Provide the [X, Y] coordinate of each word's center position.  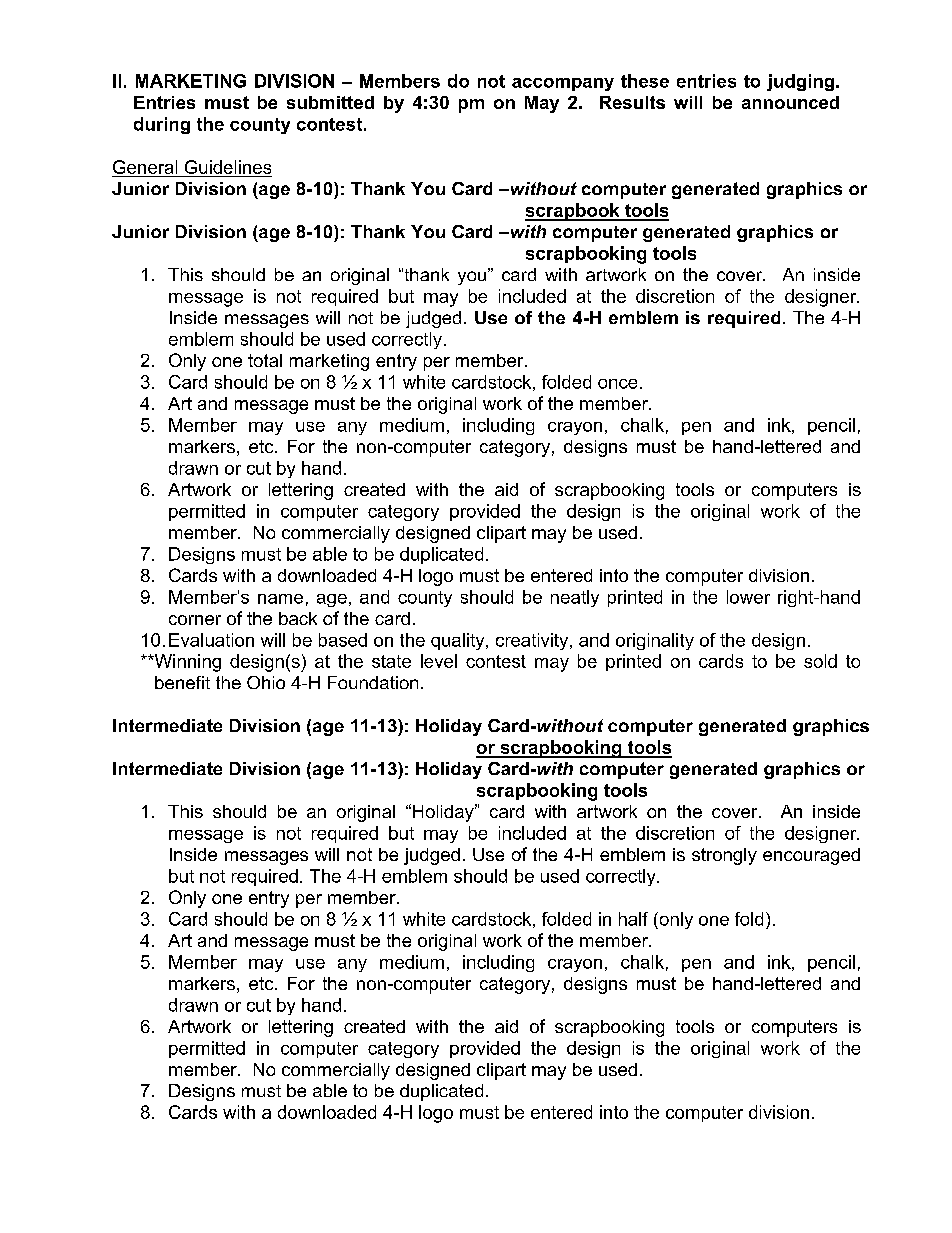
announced [790, 102]
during [162, 125]
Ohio [266, 682]
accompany [563, 84]
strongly [724, 856]
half [633, 919]
